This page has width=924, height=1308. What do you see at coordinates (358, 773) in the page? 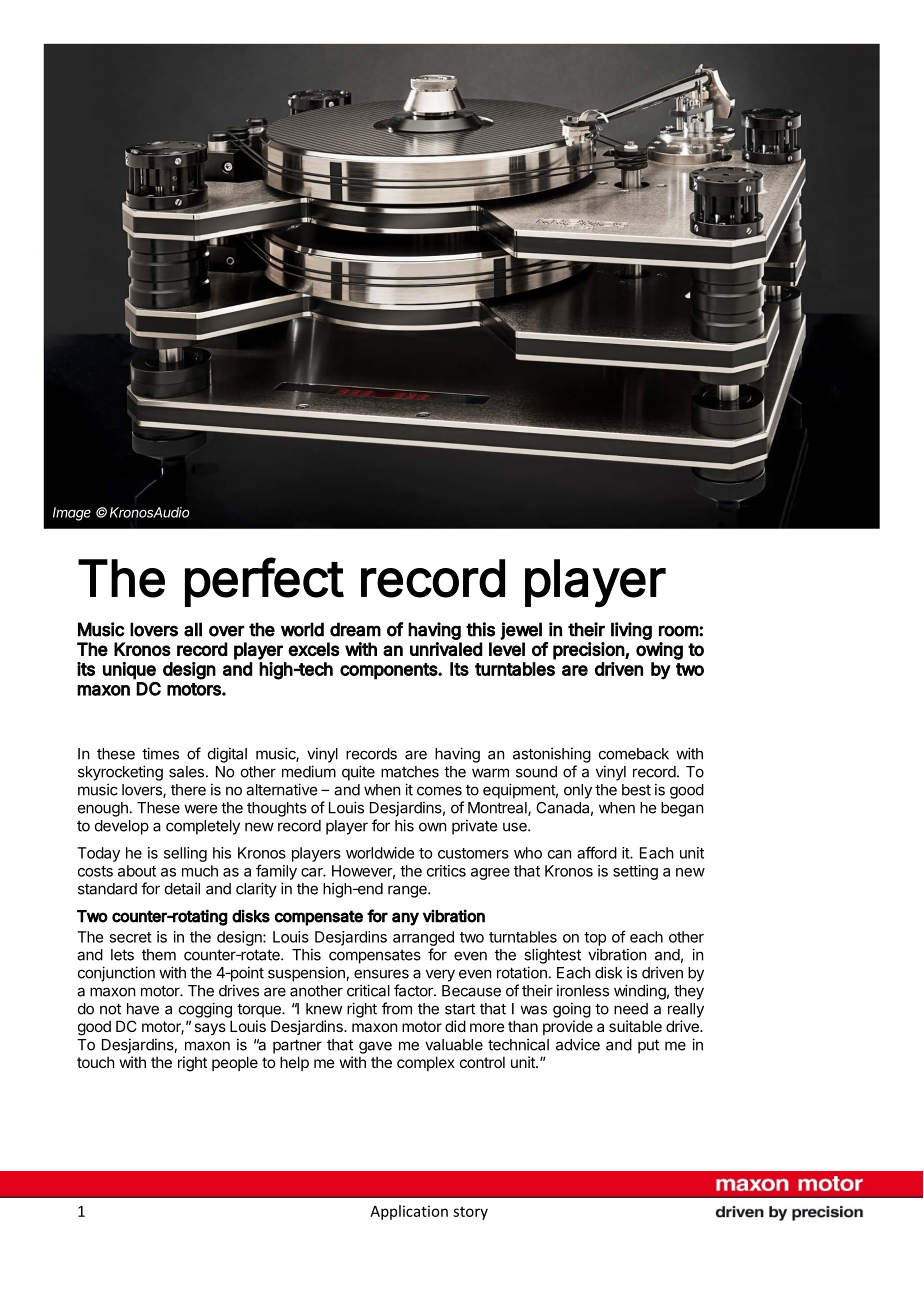
I see `quite` at bounding box center [358, 773].
